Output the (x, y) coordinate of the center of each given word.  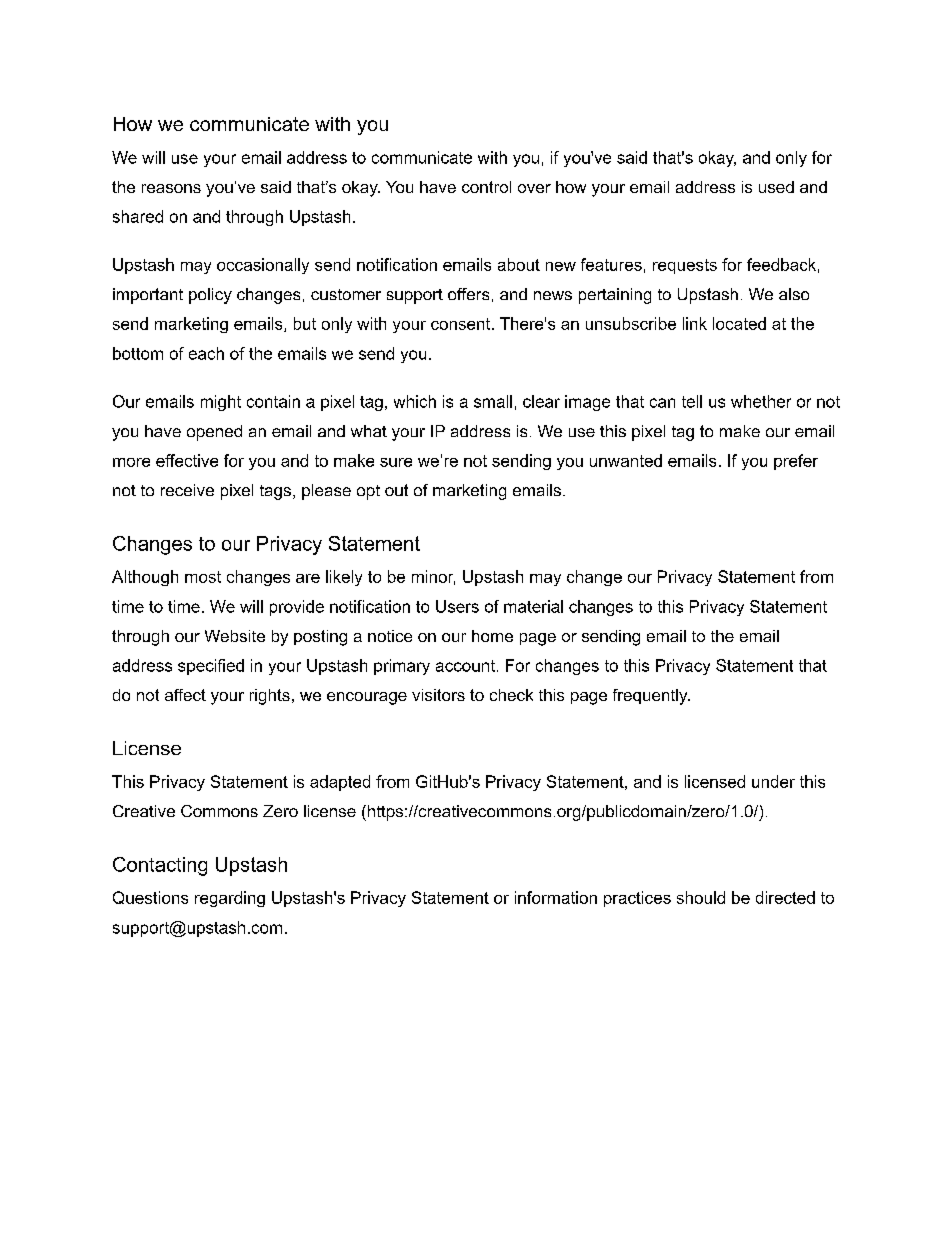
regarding (230, 899)
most (203, 577)
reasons (171, 188)
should (701, 897)
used (776, 187)
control (486, 187)
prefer (796, 462)
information (556, 897)
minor (433, 577)
